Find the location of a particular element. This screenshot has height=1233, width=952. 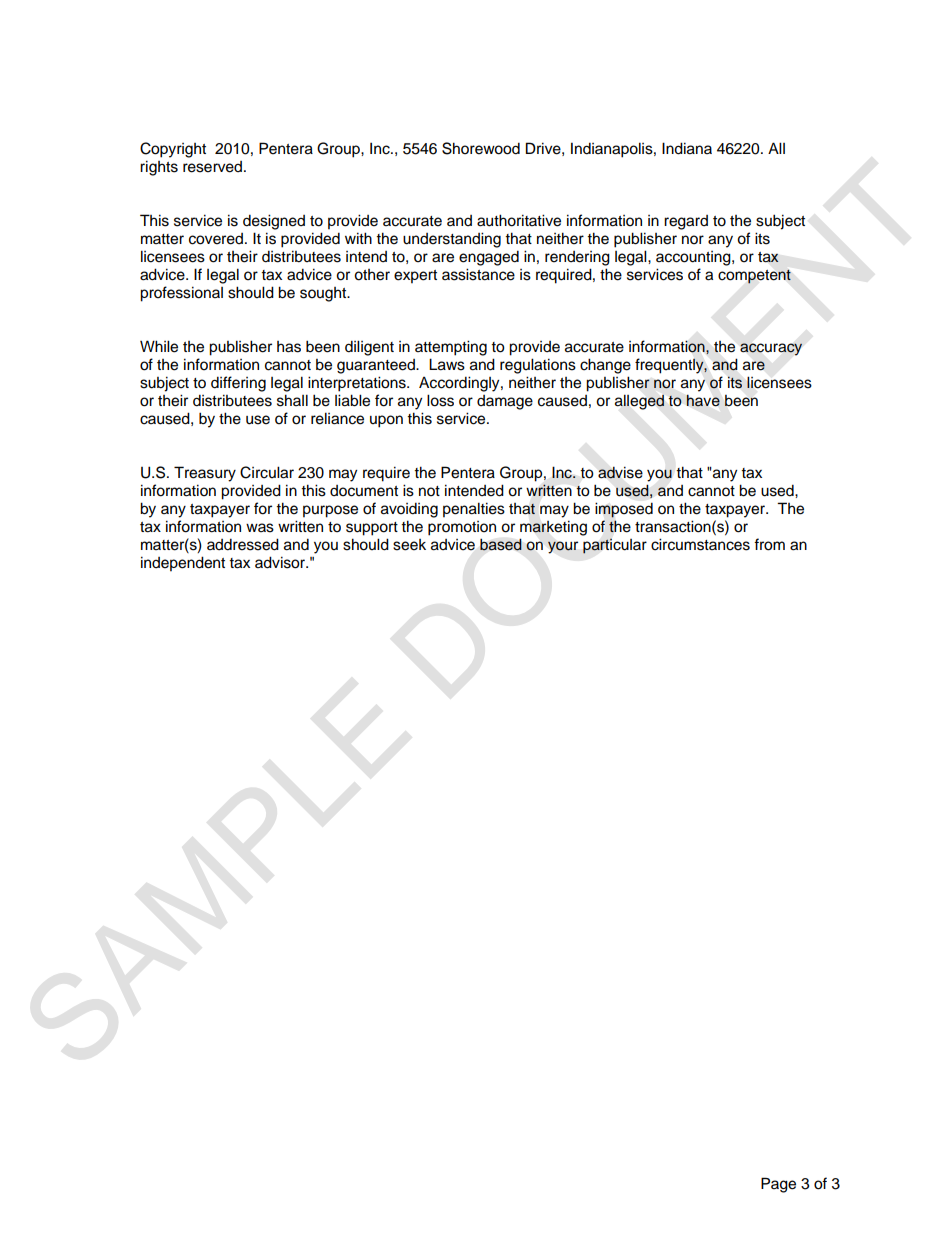

authoritative is located at coordinates (519, 220).
